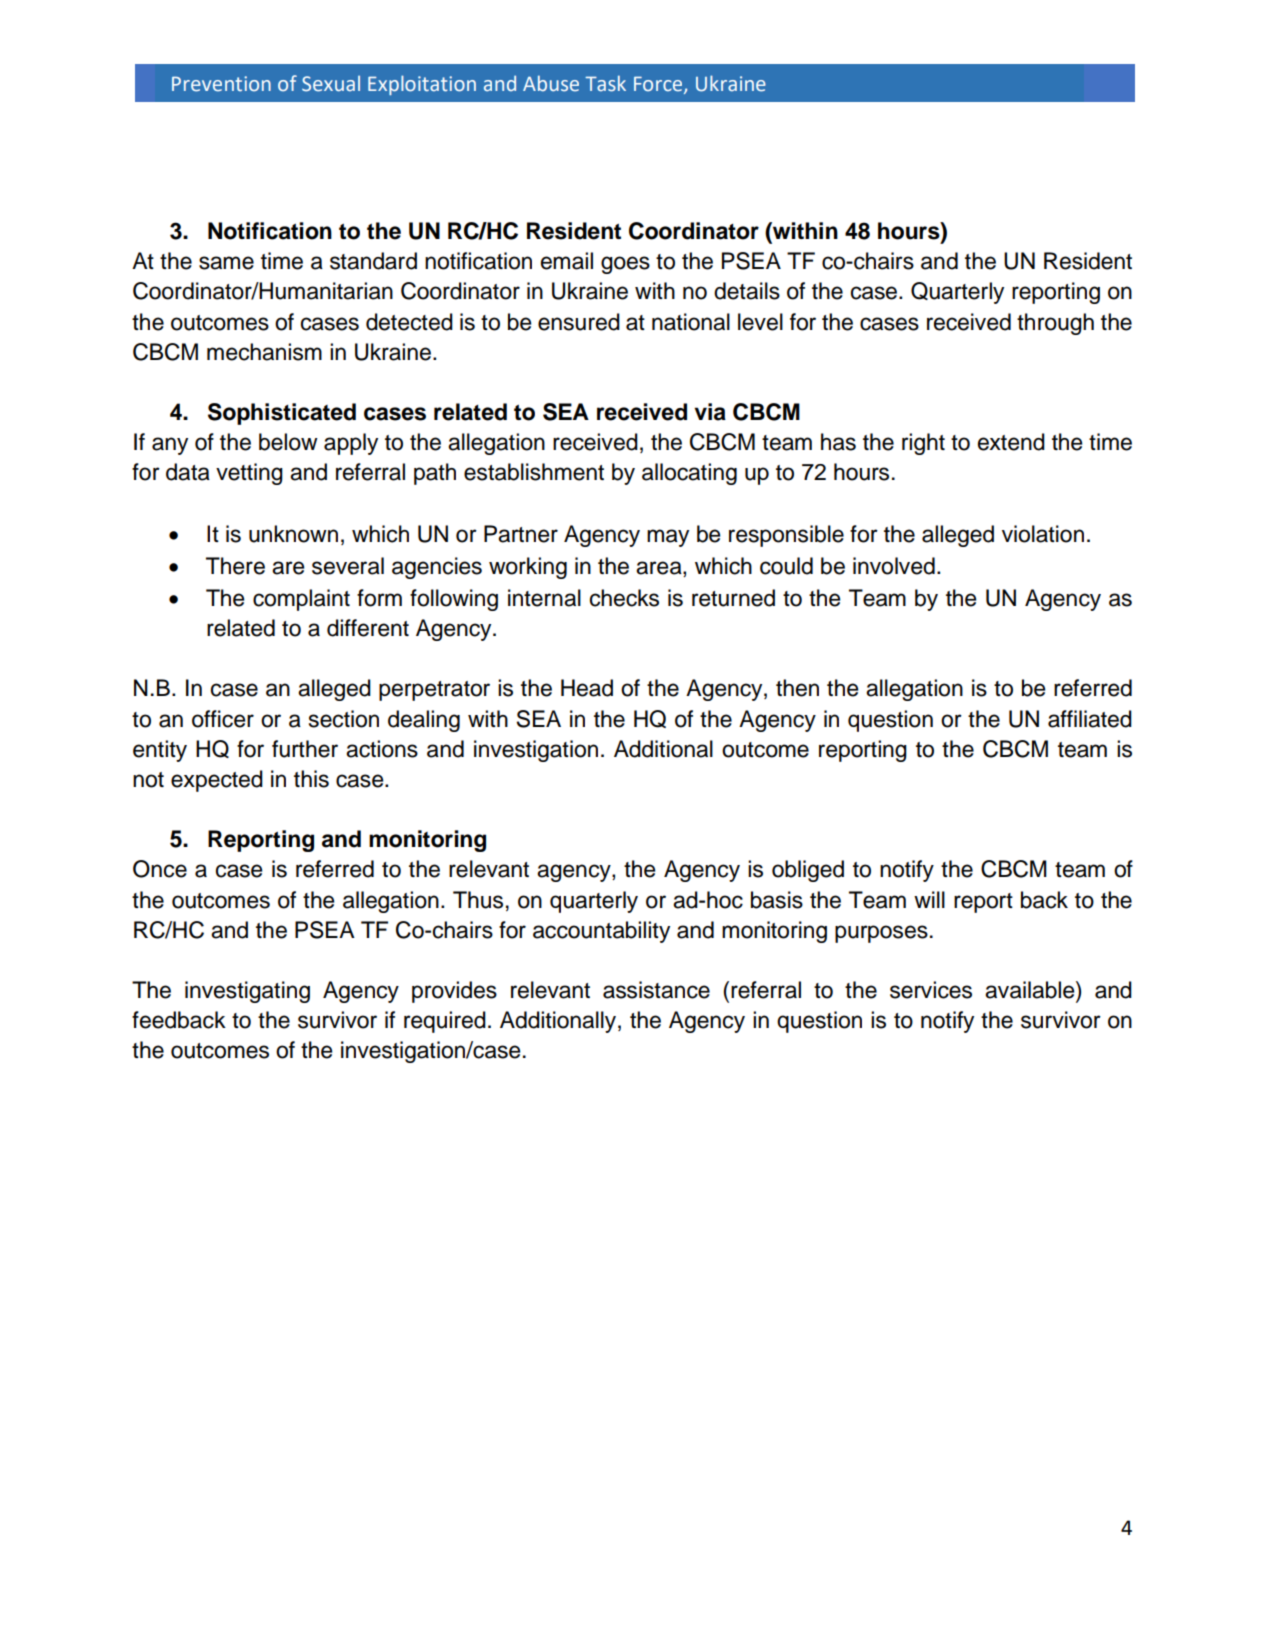 The image size is (1270, 1644). I want to click on Prevention, so click(221, 84).
